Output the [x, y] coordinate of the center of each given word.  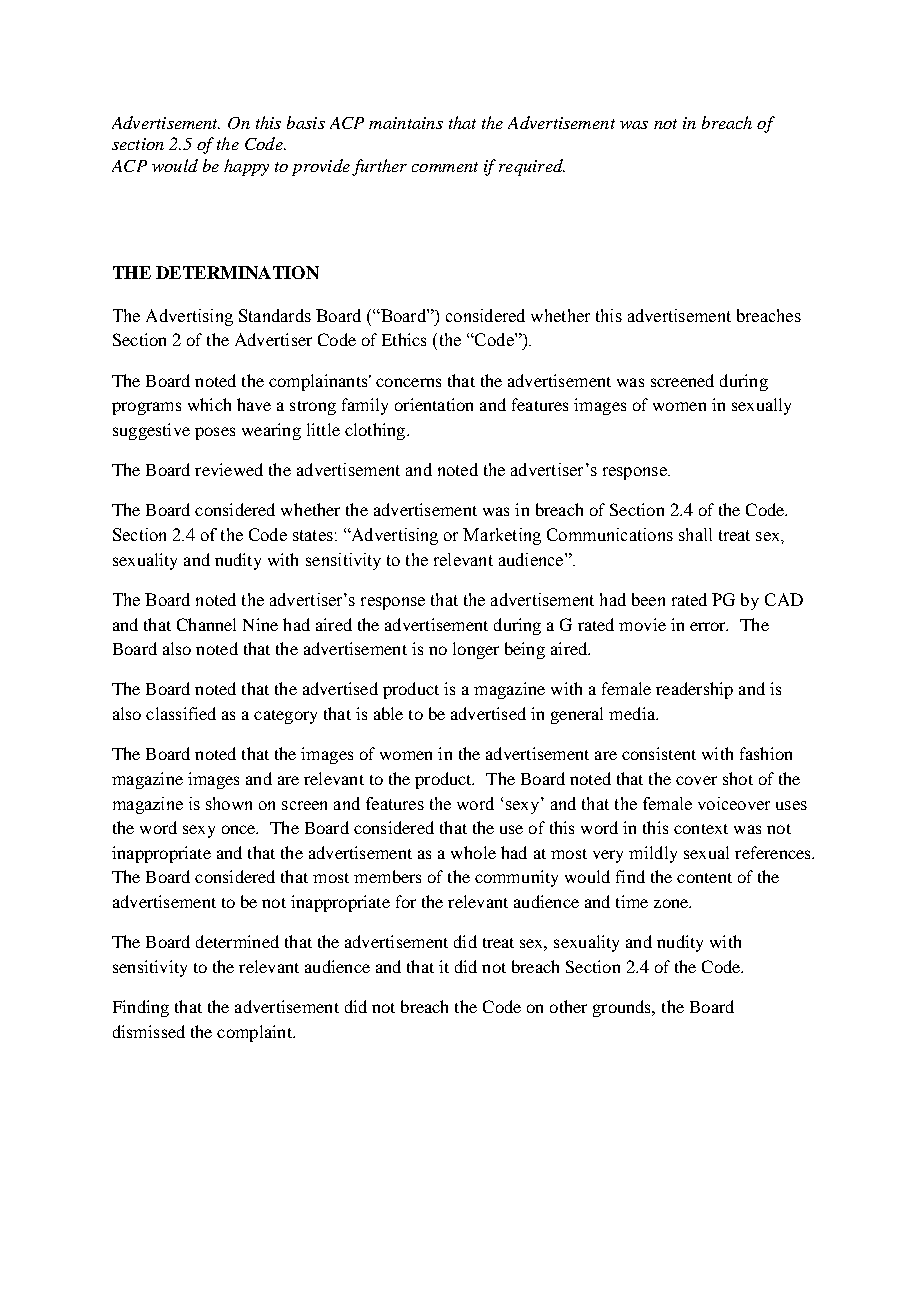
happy [246, 167]
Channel [206, 624]
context [701, 829]
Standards [275, 315]
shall [695, 534]
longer [476, 650]
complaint [255, 1033]
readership [694, 690]
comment [445, 167]
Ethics [404, 339]
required [532, 167]
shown [229, 803]
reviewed [229, 469]
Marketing [502, 536]
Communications [610, 534]
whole [473, 852]
